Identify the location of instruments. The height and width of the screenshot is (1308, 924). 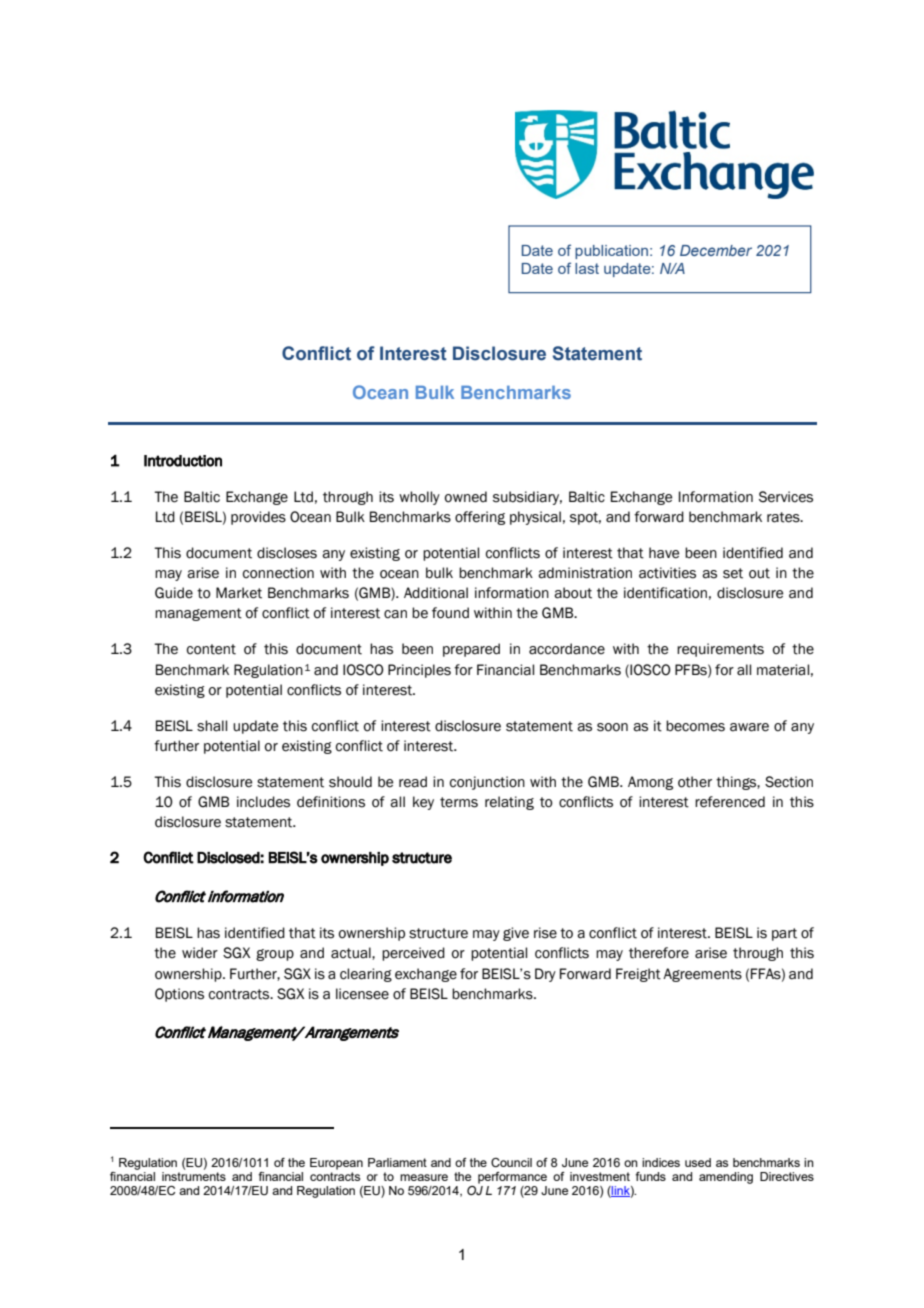
(194, 1175).
